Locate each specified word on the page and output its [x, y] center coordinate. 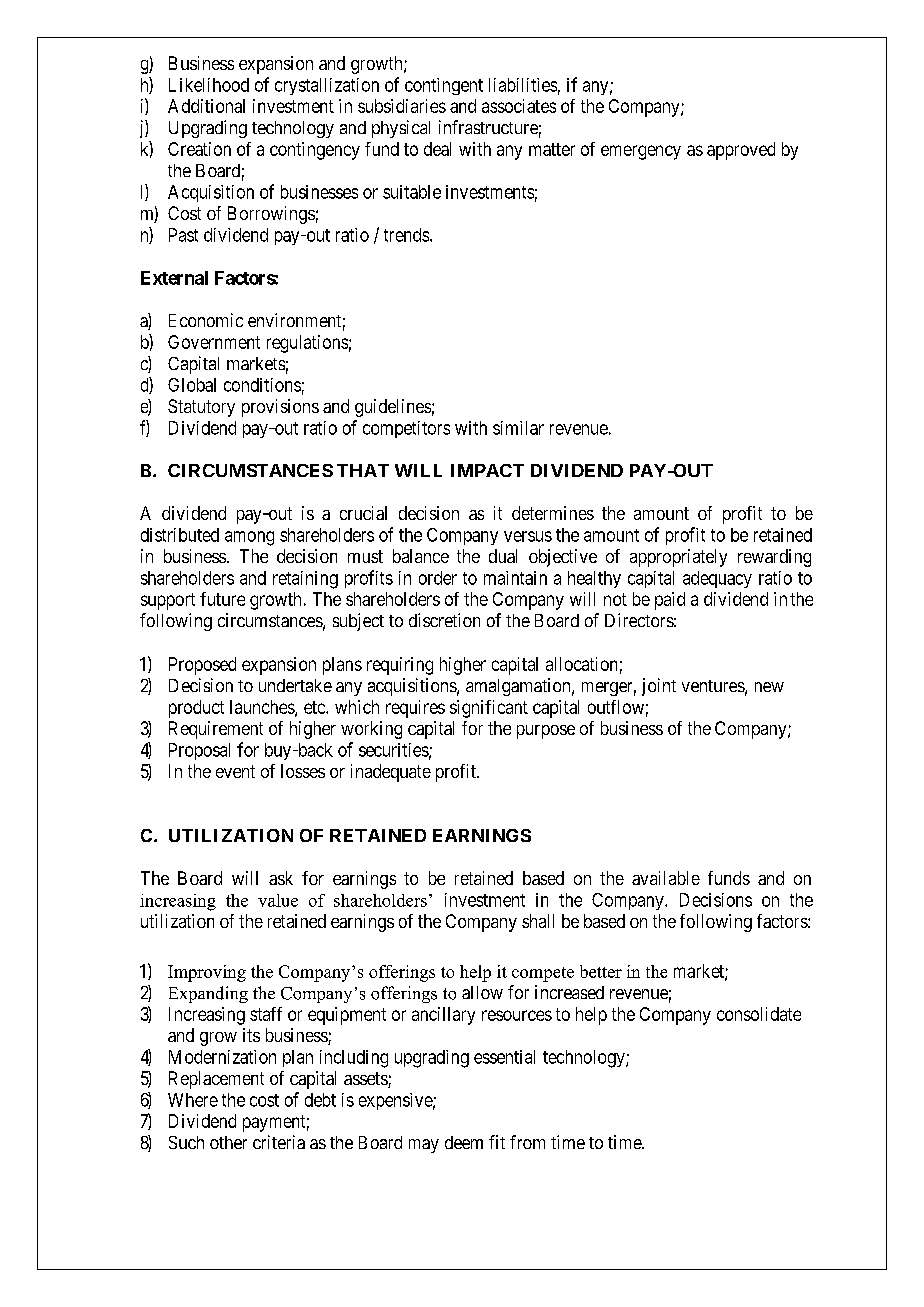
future [222, 599]
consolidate [759, 1014]
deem [464, 1142]
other [228, 1142]
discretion [444, 620]
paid [670, 601]
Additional [206, 106]
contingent [444, 86]
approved [741, 151]
